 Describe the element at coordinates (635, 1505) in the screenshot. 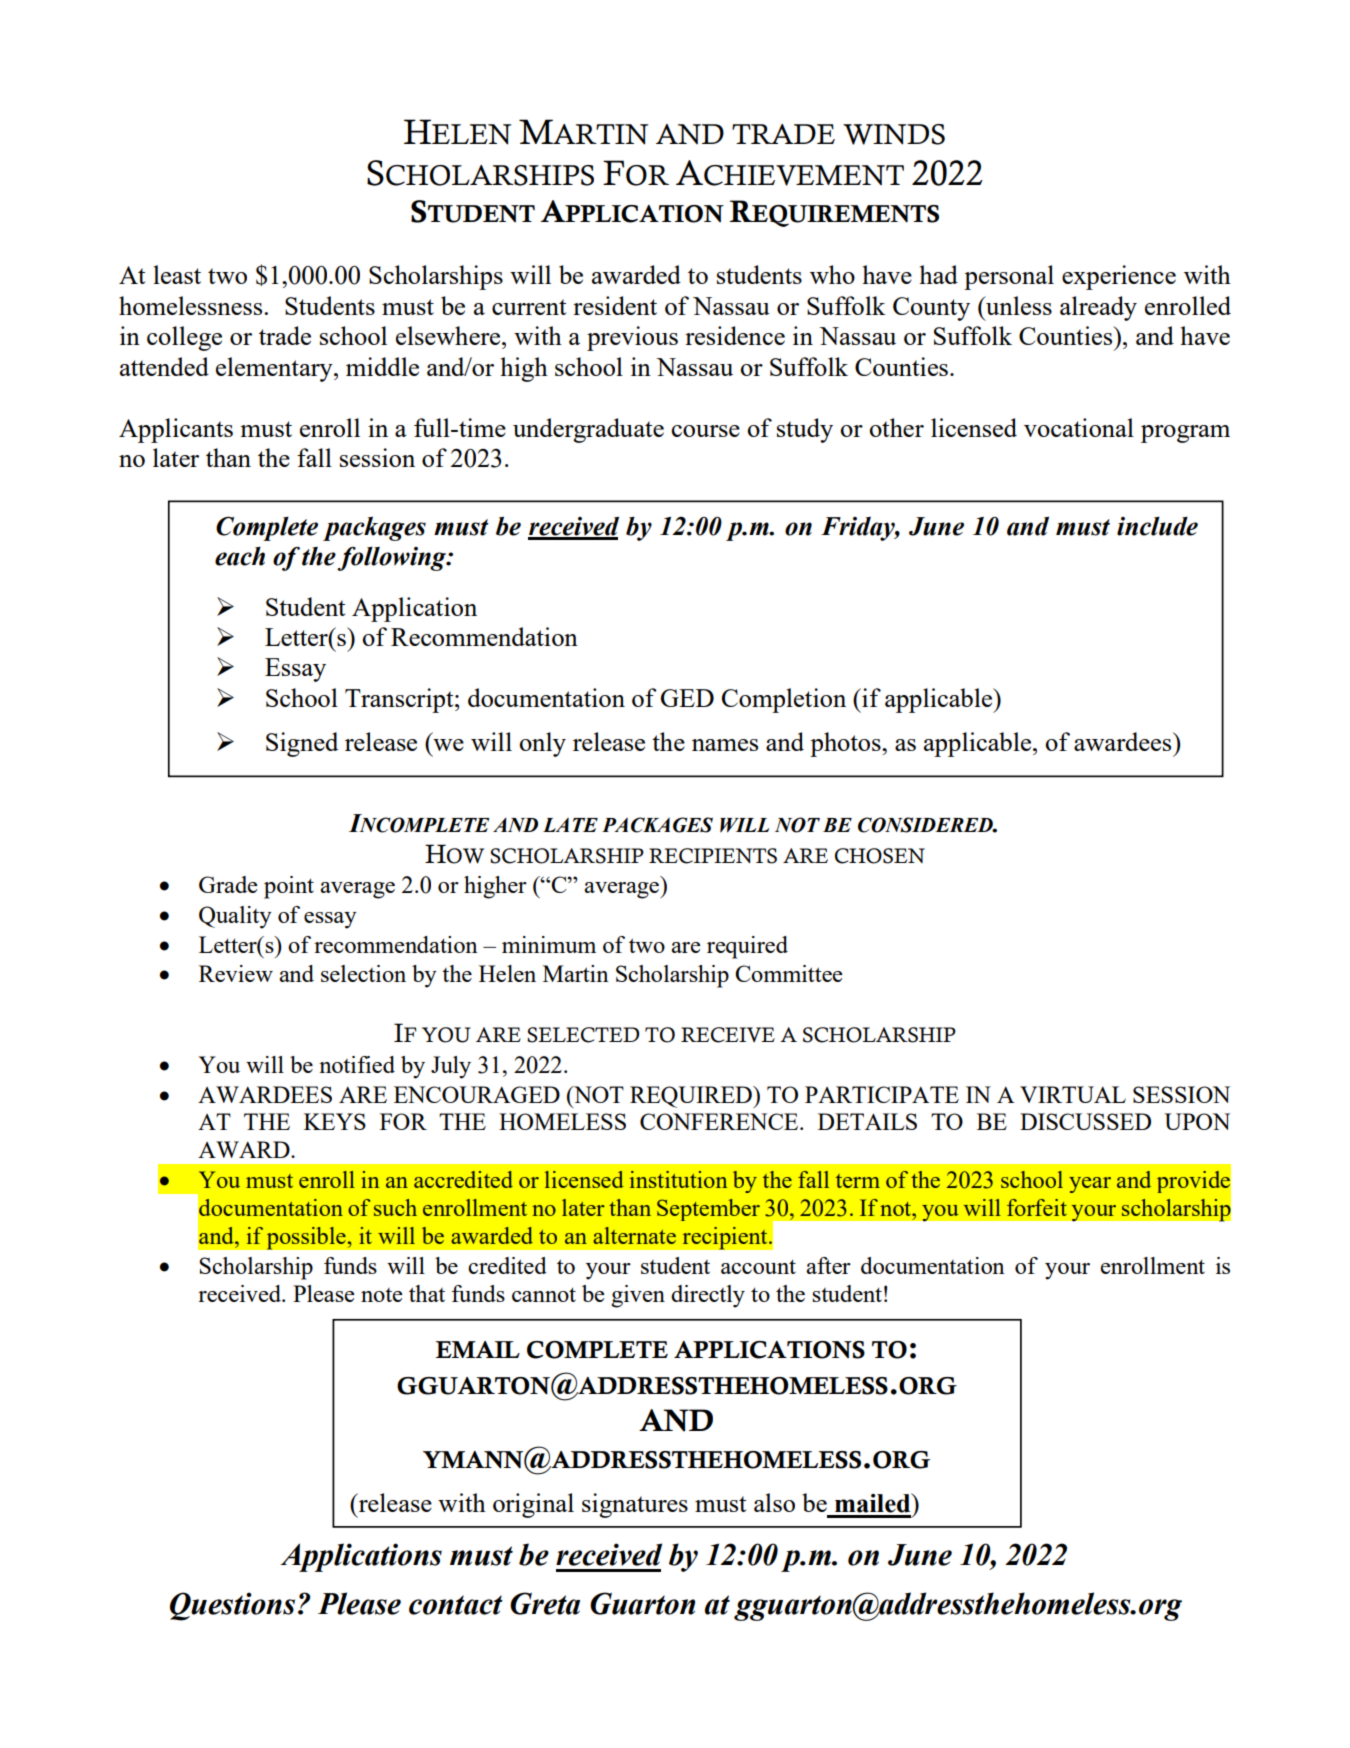

I see `signatures` at that location.
